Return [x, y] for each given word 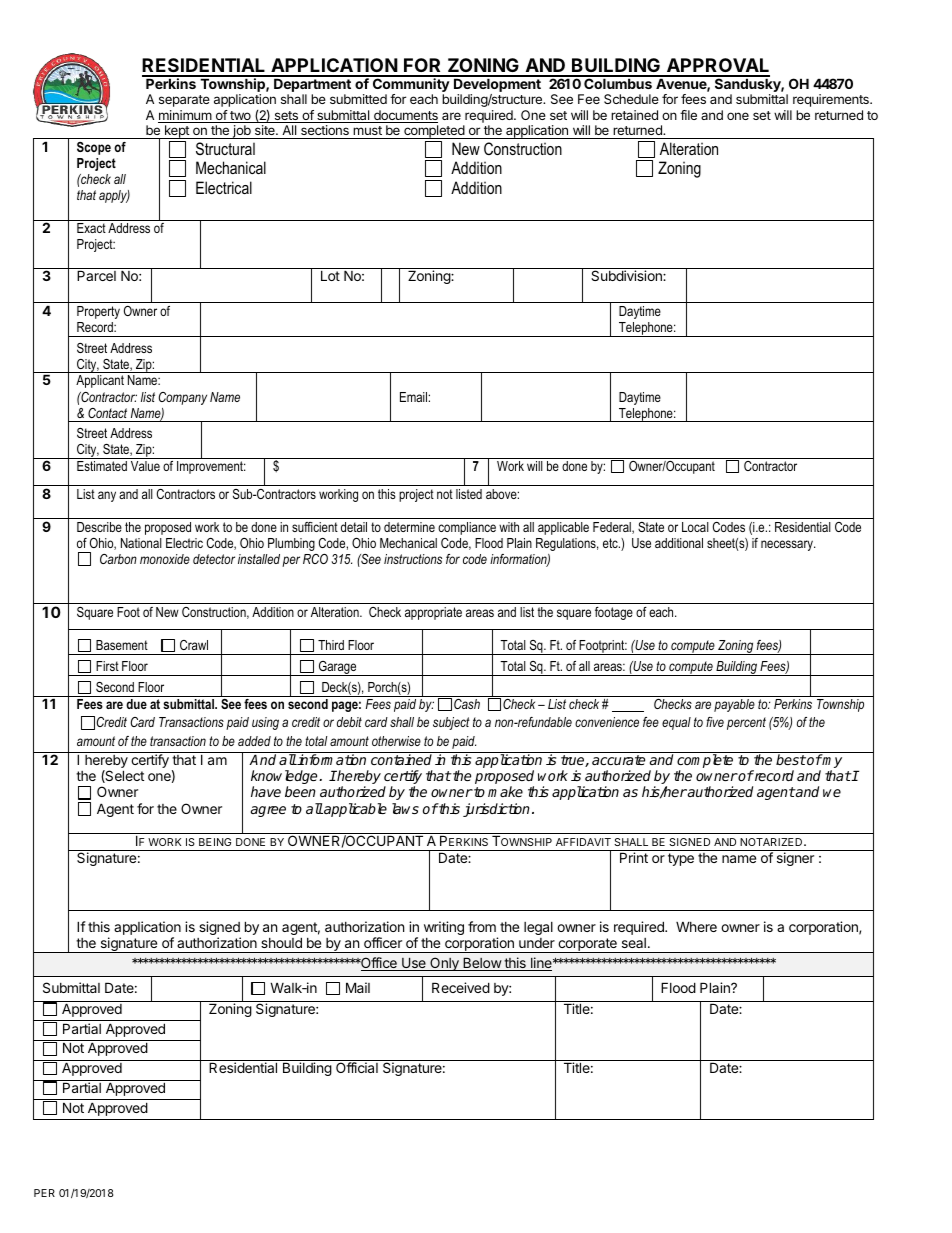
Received [461, 987]
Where [696, 927]
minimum [186, 116]
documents [405, 116]
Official [357, 1067]
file [688, 115]
